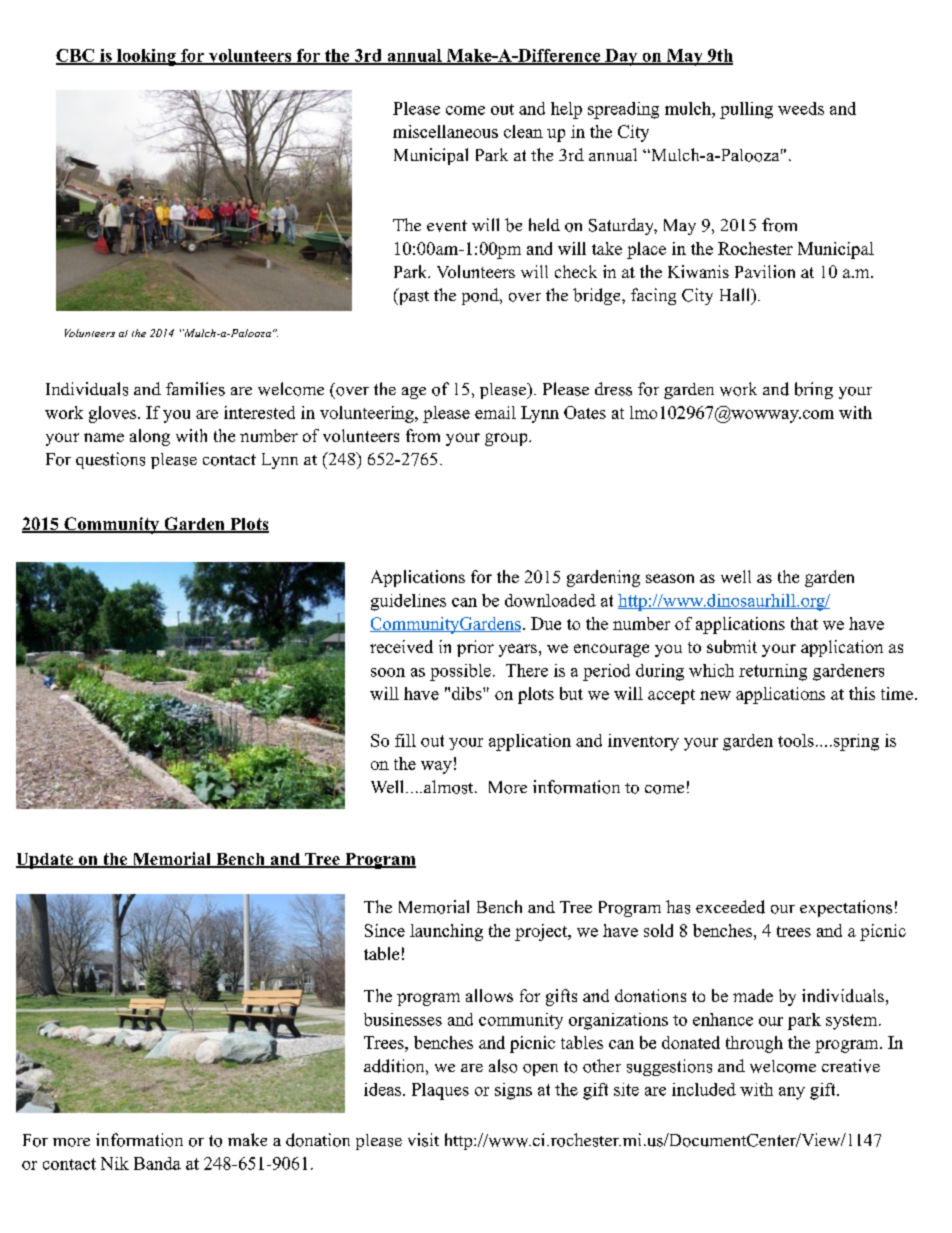 This screenshot has width=952, height=1233. Describe the element at coordinates (801, 108) in the screenshot. I see `weeds` at that location.
